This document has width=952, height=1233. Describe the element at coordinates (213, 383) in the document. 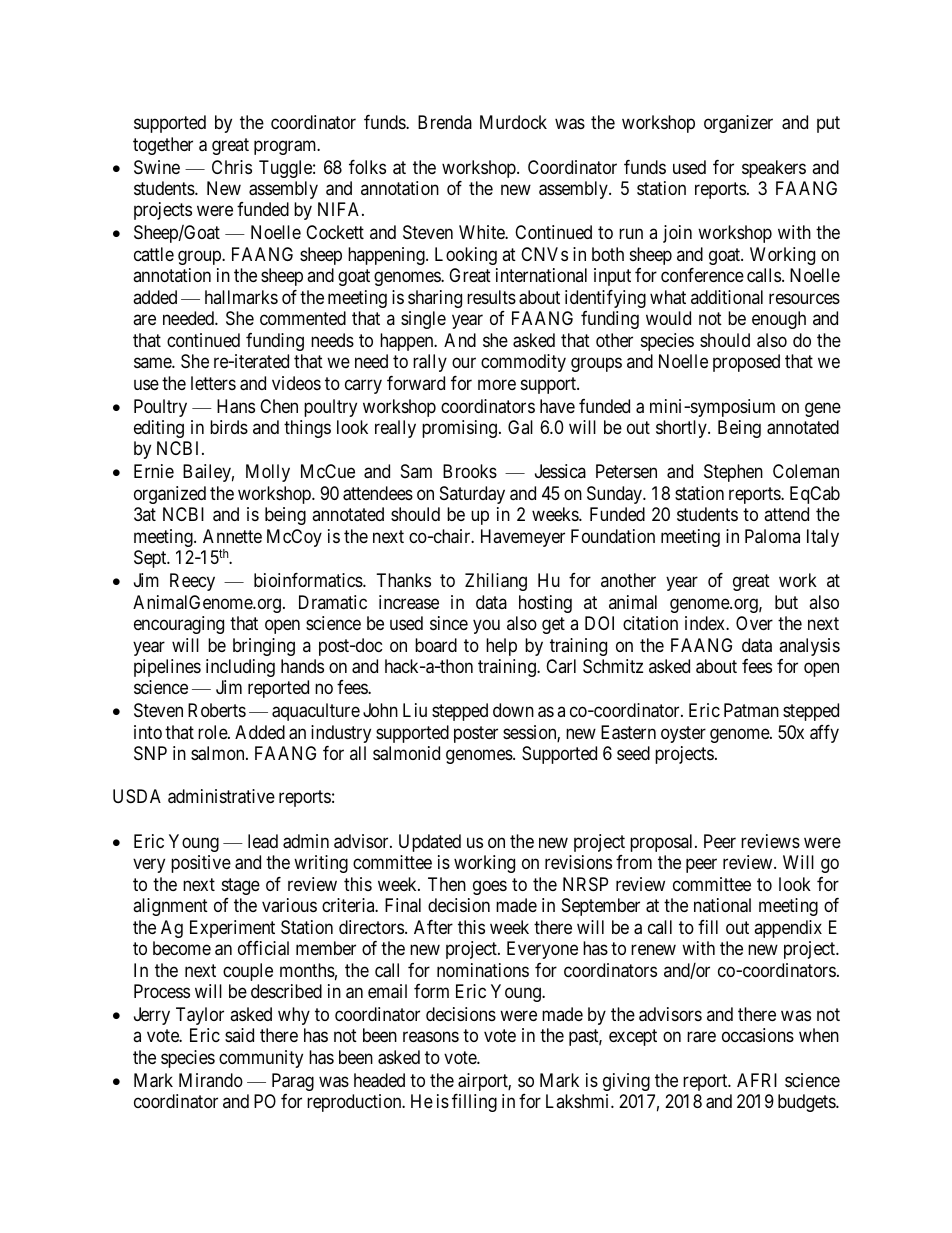

I see `letters` at that location.
